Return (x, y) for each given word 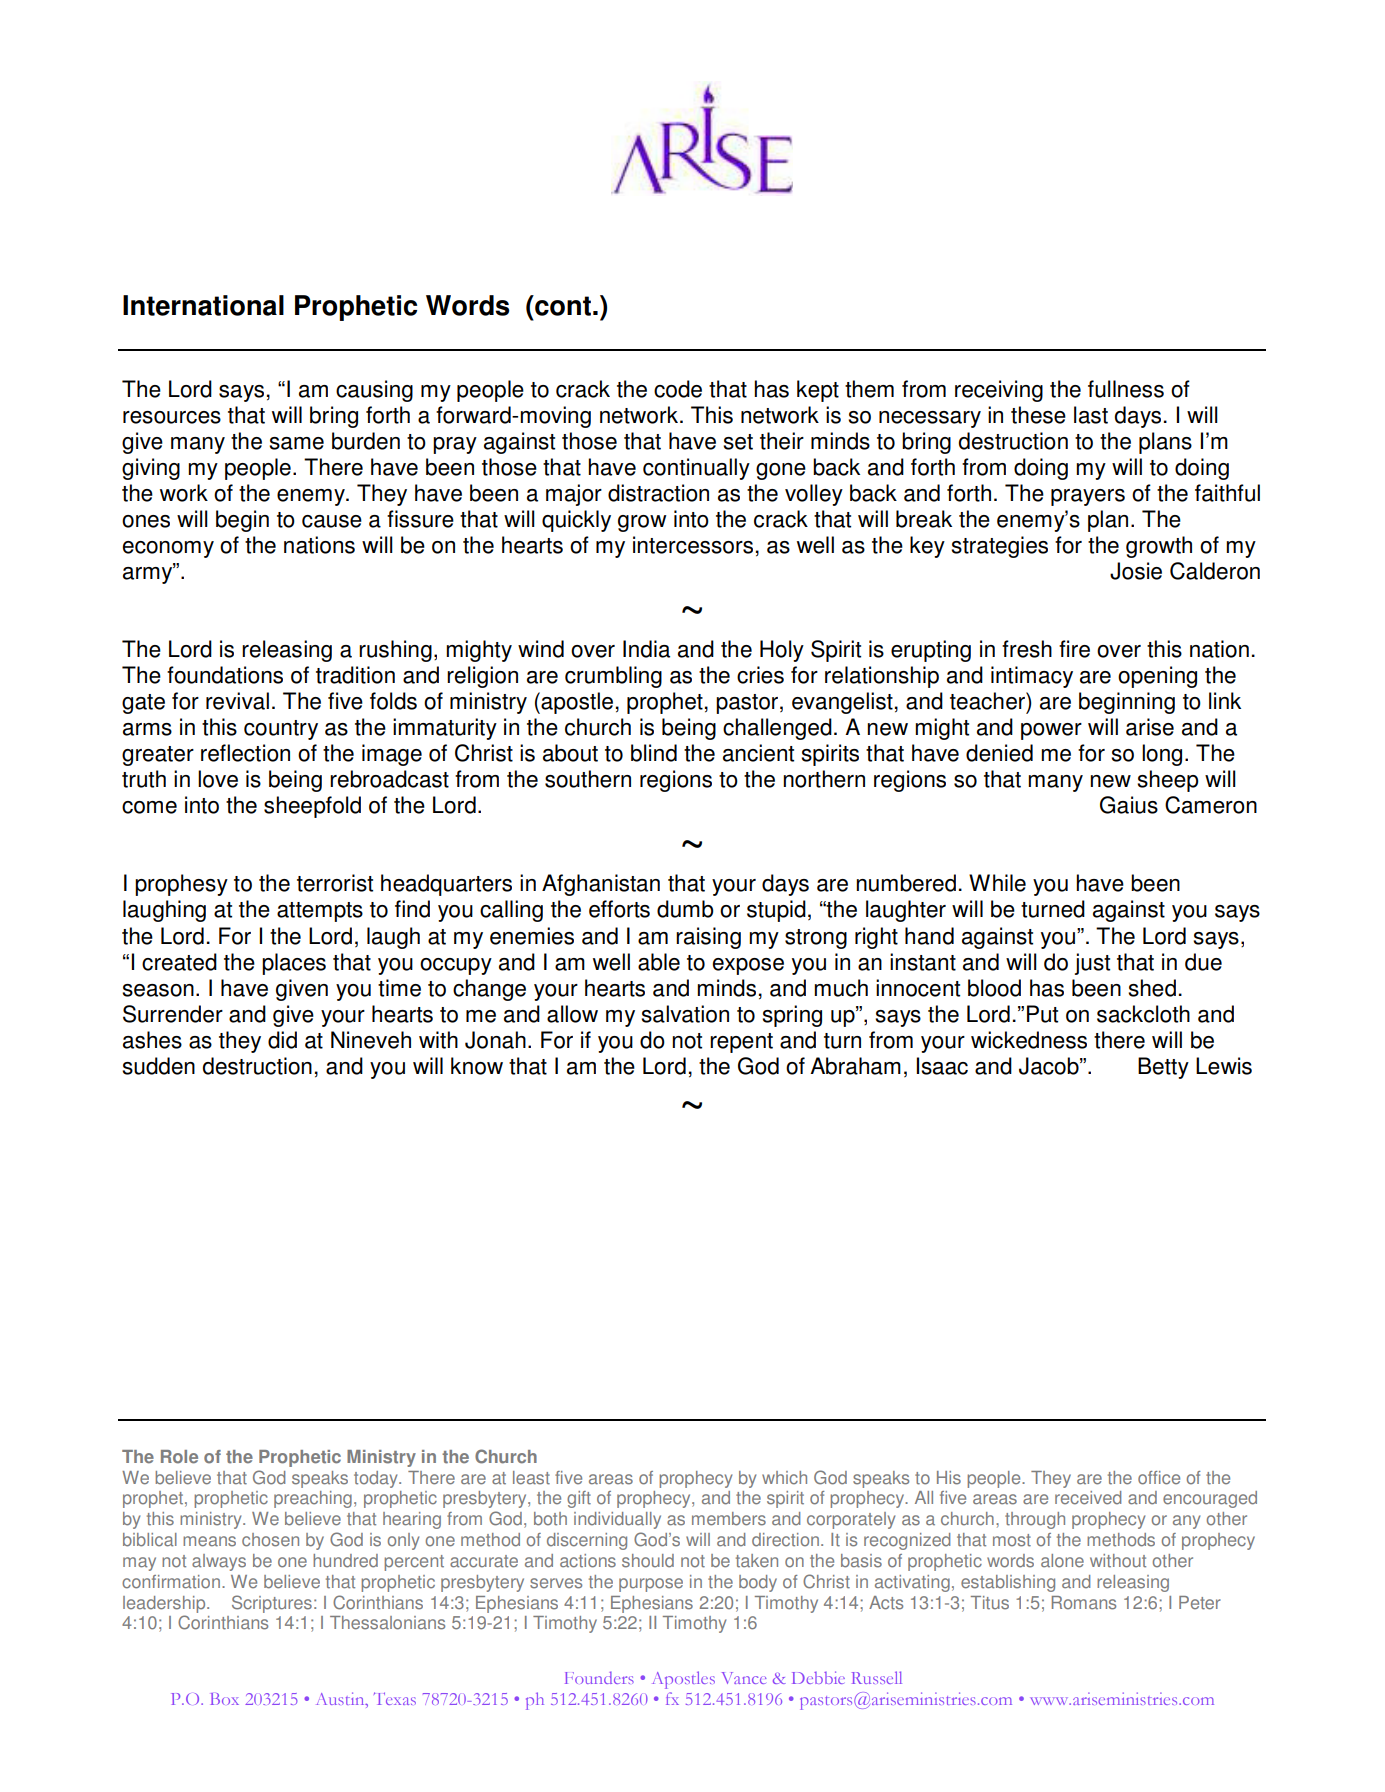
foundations (225, 675)
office (1159, 1478)
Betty (1163, 1068)
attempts (320, 912)
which (784, 1478)
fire (1074, 649)
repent (741, 1043)
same (296, 443)
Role (179, 1457)
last (1091, 415)
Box (224, 1699)
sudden (158, 1066)
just (1092, 964)
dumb (685, 909)
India (646, 649)
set (738, 442)
